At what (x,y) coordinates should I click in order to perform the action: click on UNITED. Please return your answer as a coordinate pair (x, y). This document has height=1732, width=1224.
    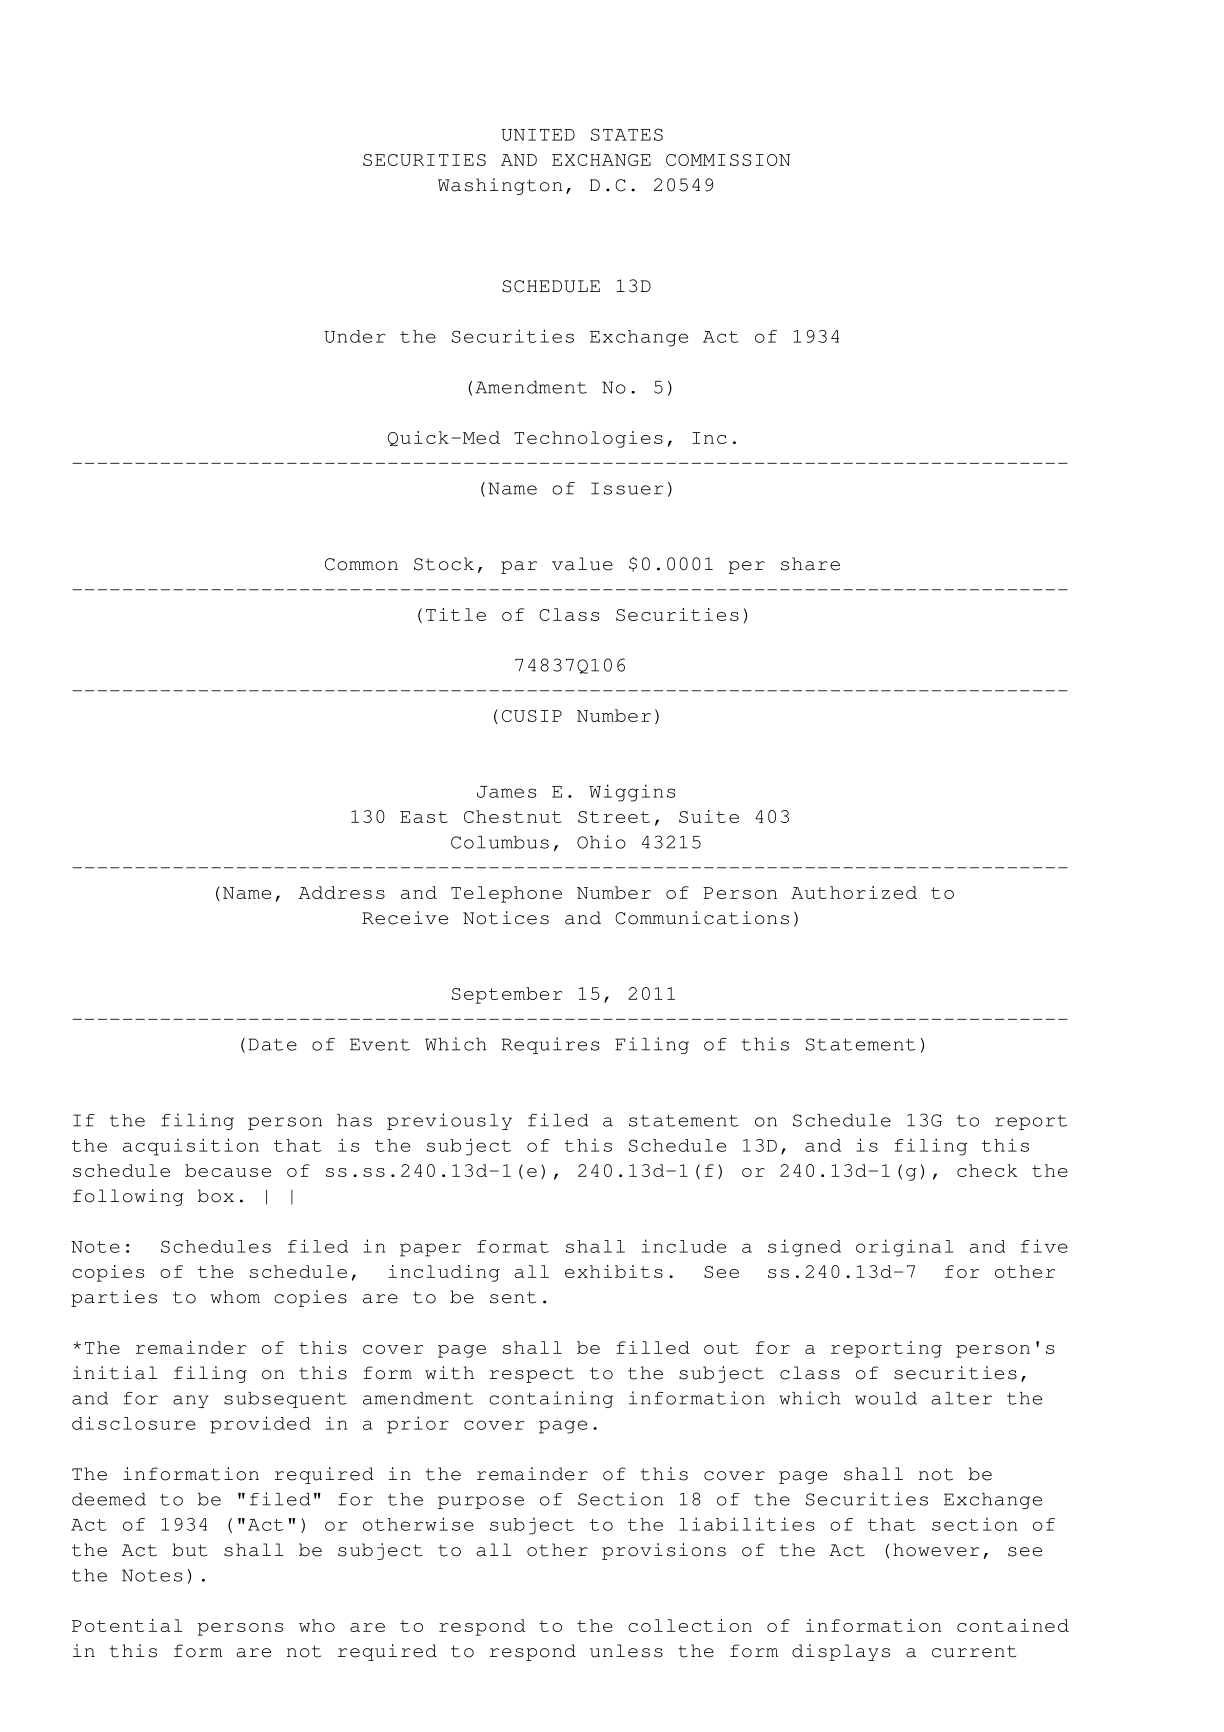
    Looking at the image, I should click on (538, 135).
